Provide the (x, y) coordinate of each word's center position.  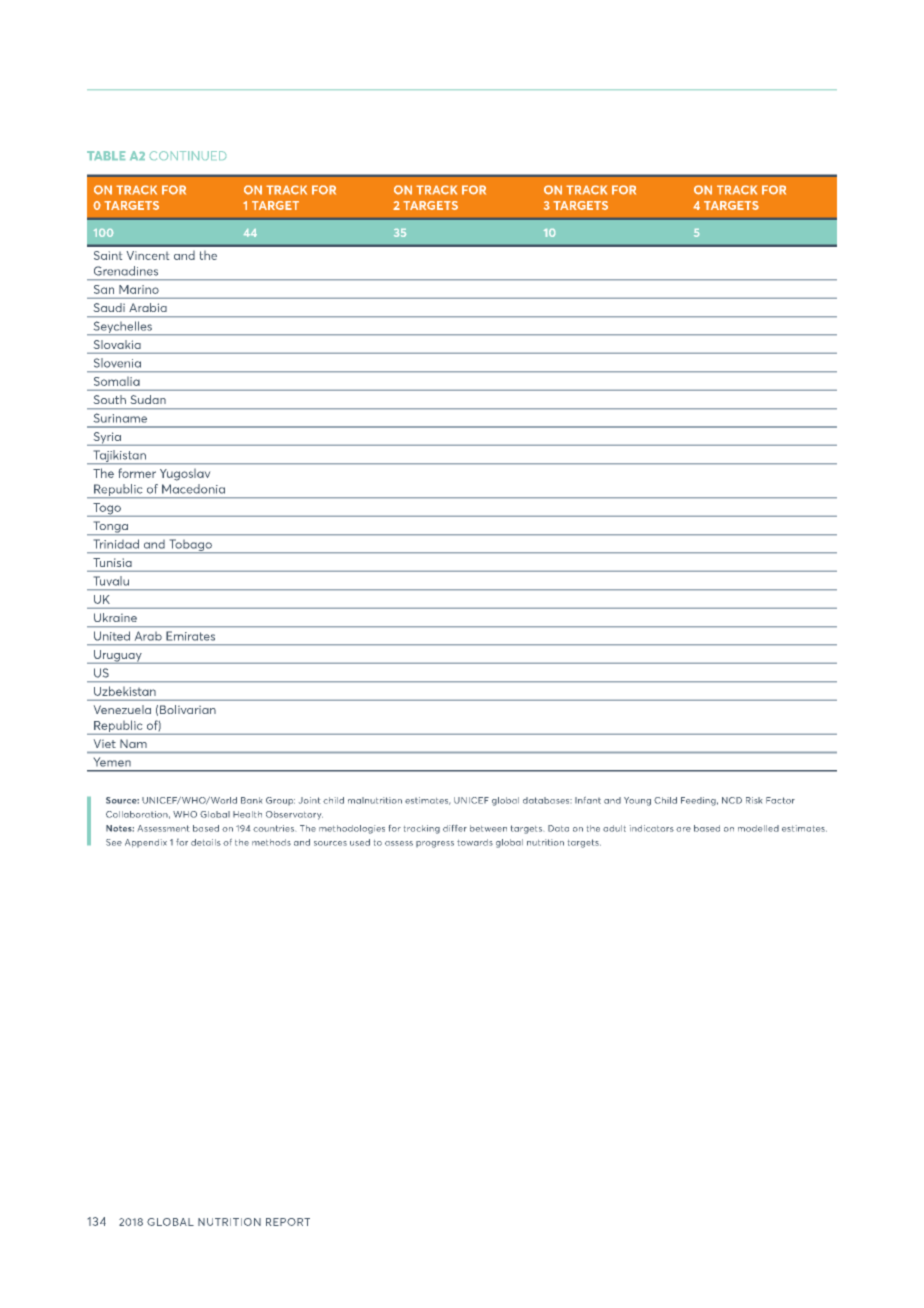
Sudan (148, 399)
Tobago (190, 546)
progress (435, 844)
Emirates (190, 636)
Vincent (148, 255)
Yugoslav (185, 475)
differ (455, 828)
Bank (251, 800)
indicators (652, 828)
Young (637, 801)
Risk (754, 800)
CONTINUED (188, 155)
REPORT (288, 1222)
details (206, 842)
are (683, 829)
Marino (139, 289)
